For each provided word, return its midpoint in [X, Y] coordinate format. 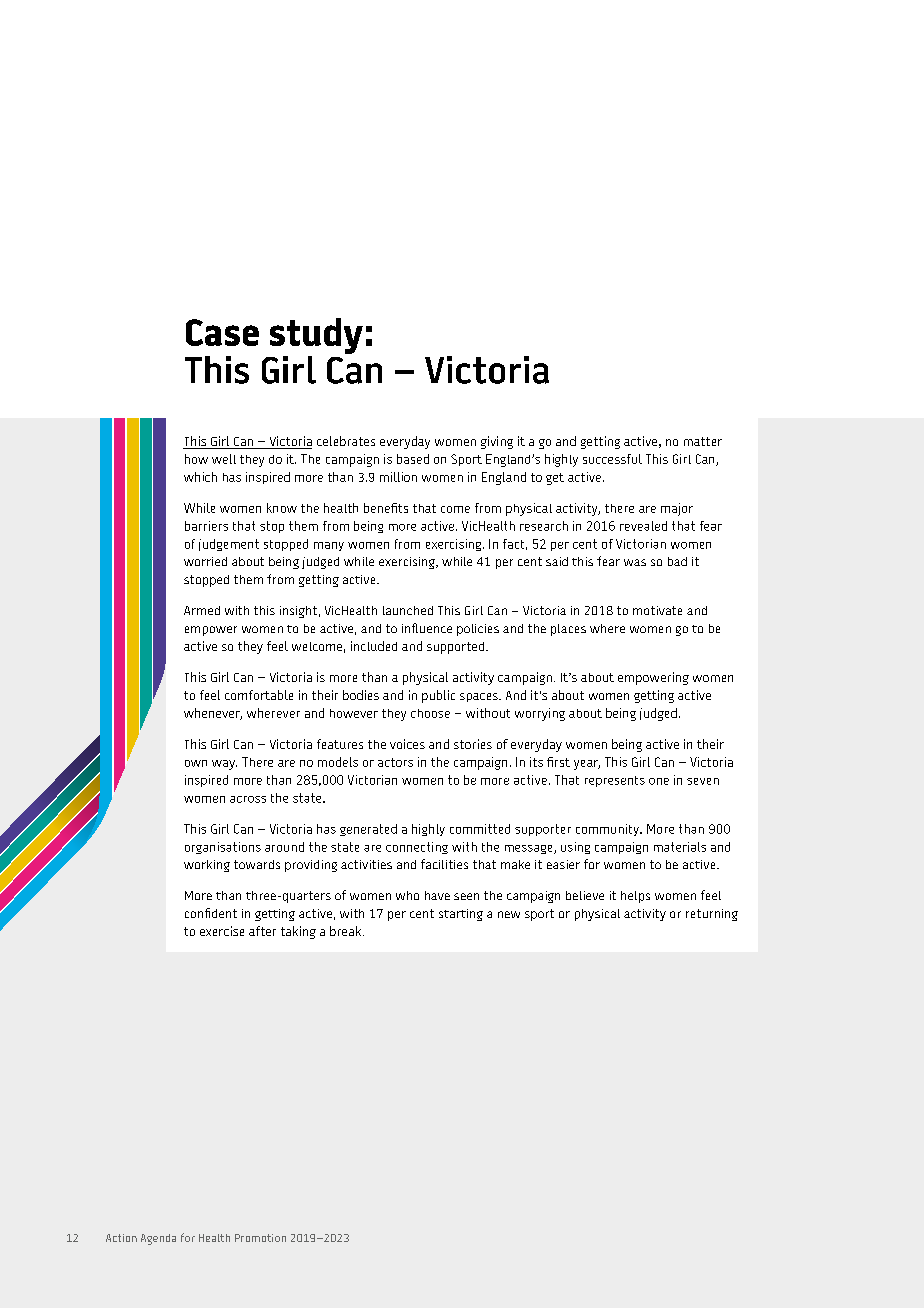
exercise [222, 931]
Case [222, 332]
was [635, 562]
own [196, 763]
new [509, 914]
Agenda [158, 1239]
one [659, 781]
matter [703, 441]
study [316, 337]
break [347, 931]
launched [408, 610]
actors [395, 762]
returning [712, 915]
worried [205, 561]
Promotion [260, 1238]
